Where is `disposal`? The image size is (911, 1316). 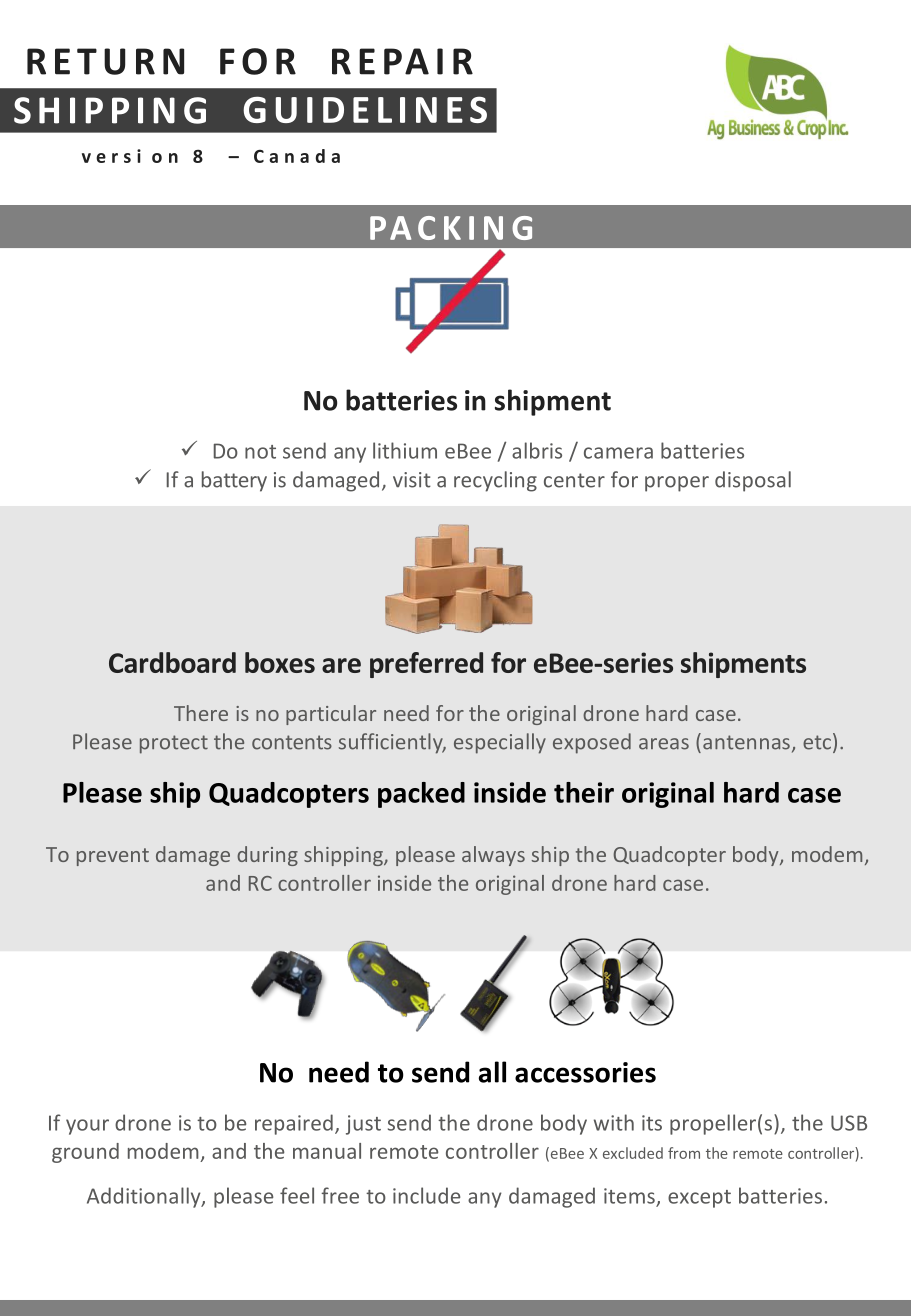
disposal is located at coordinates (753, 481).
